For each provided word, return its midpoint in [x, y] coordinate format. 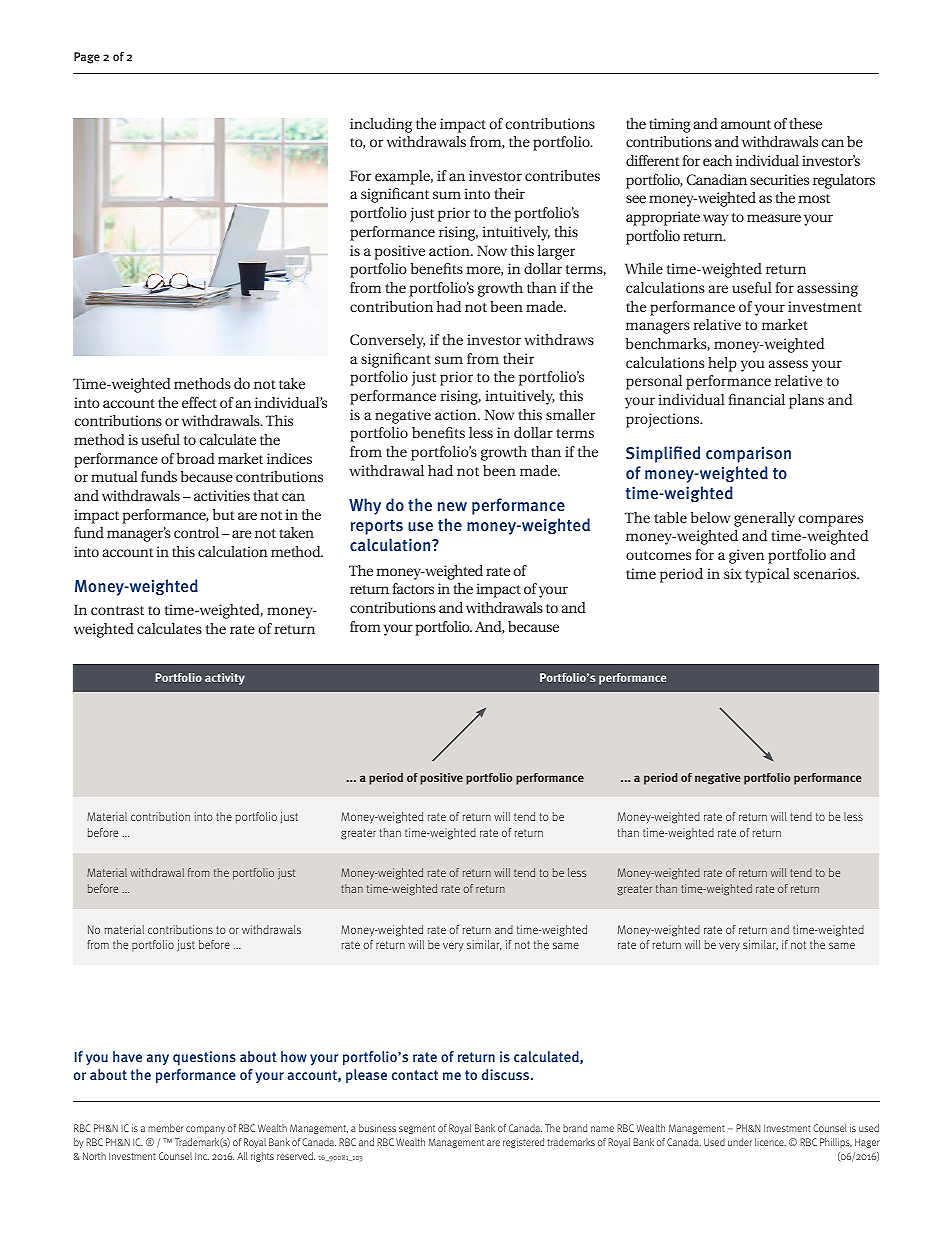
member [166, 1128]
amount [746, 124]
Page [87, 58]
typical [767, 575]
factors [413, 588]
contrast [117, 610]
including [381, 125]
